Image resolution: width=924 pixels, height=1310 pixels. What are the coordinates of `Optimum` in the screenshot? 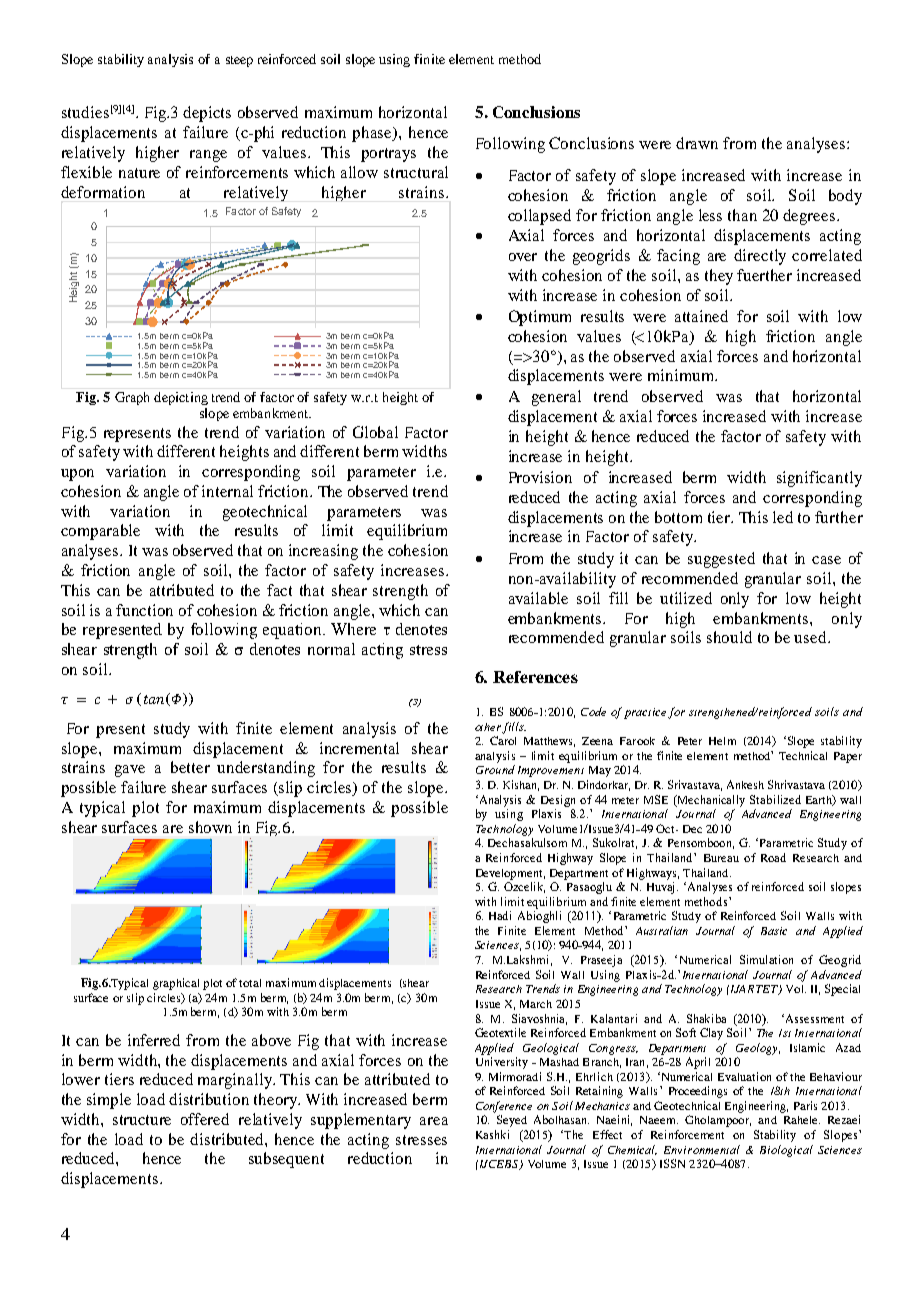 It's located at (540, 318).
